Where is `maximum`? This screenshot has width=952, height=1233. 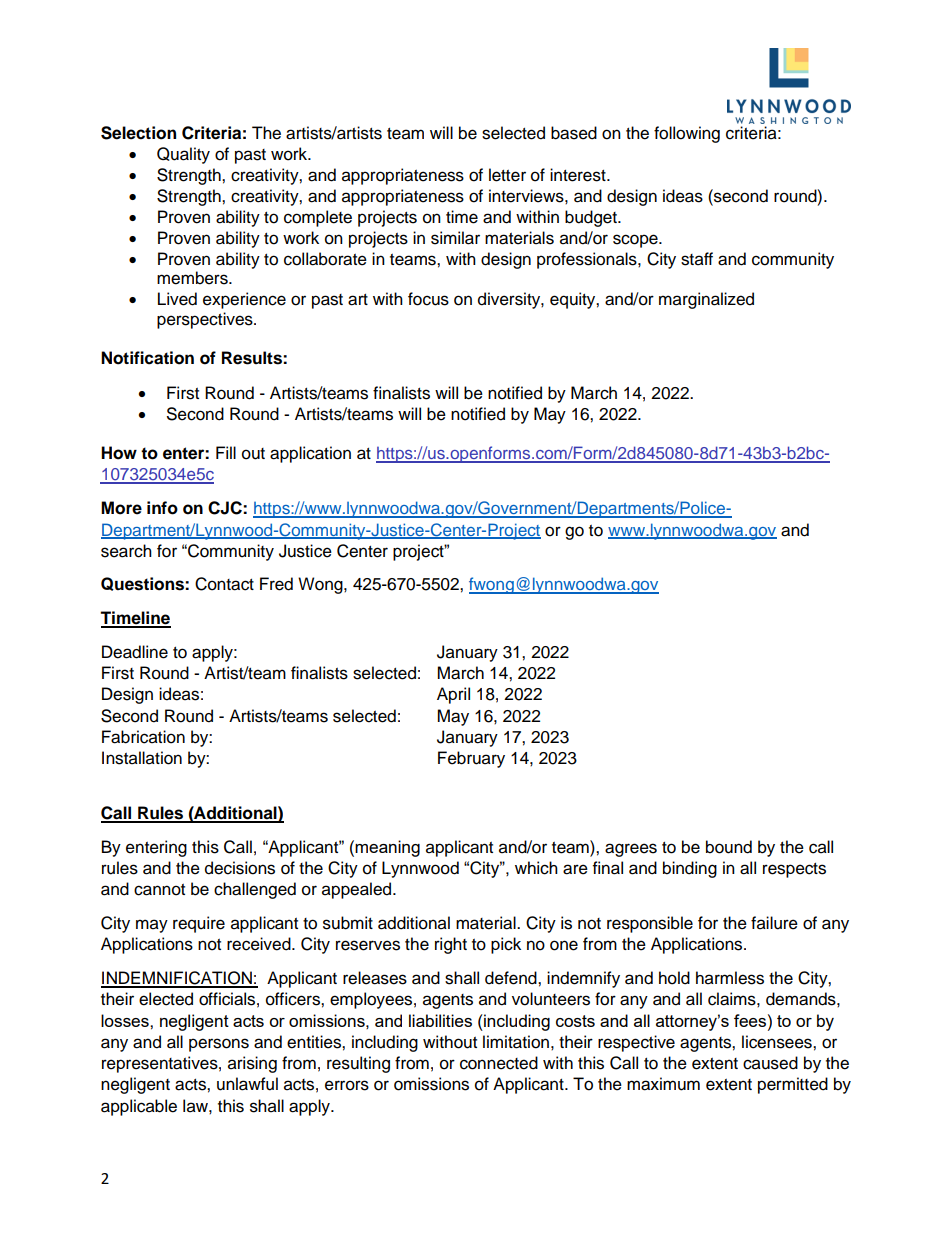
maximum is located at coordinates (663, 1084).
